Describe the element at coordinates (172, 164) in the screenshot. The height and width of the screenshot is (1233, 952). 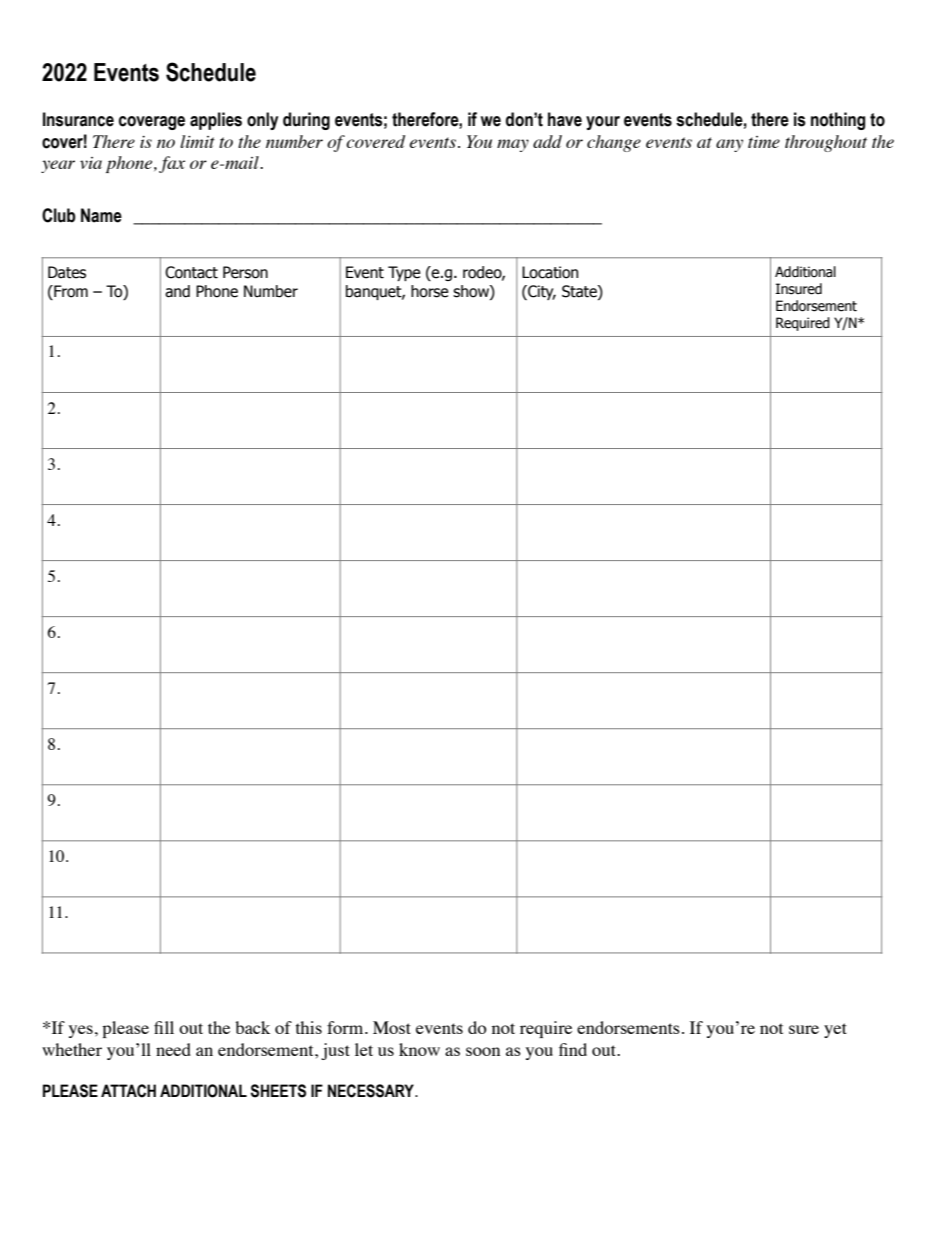
I see `fax` at that location.
